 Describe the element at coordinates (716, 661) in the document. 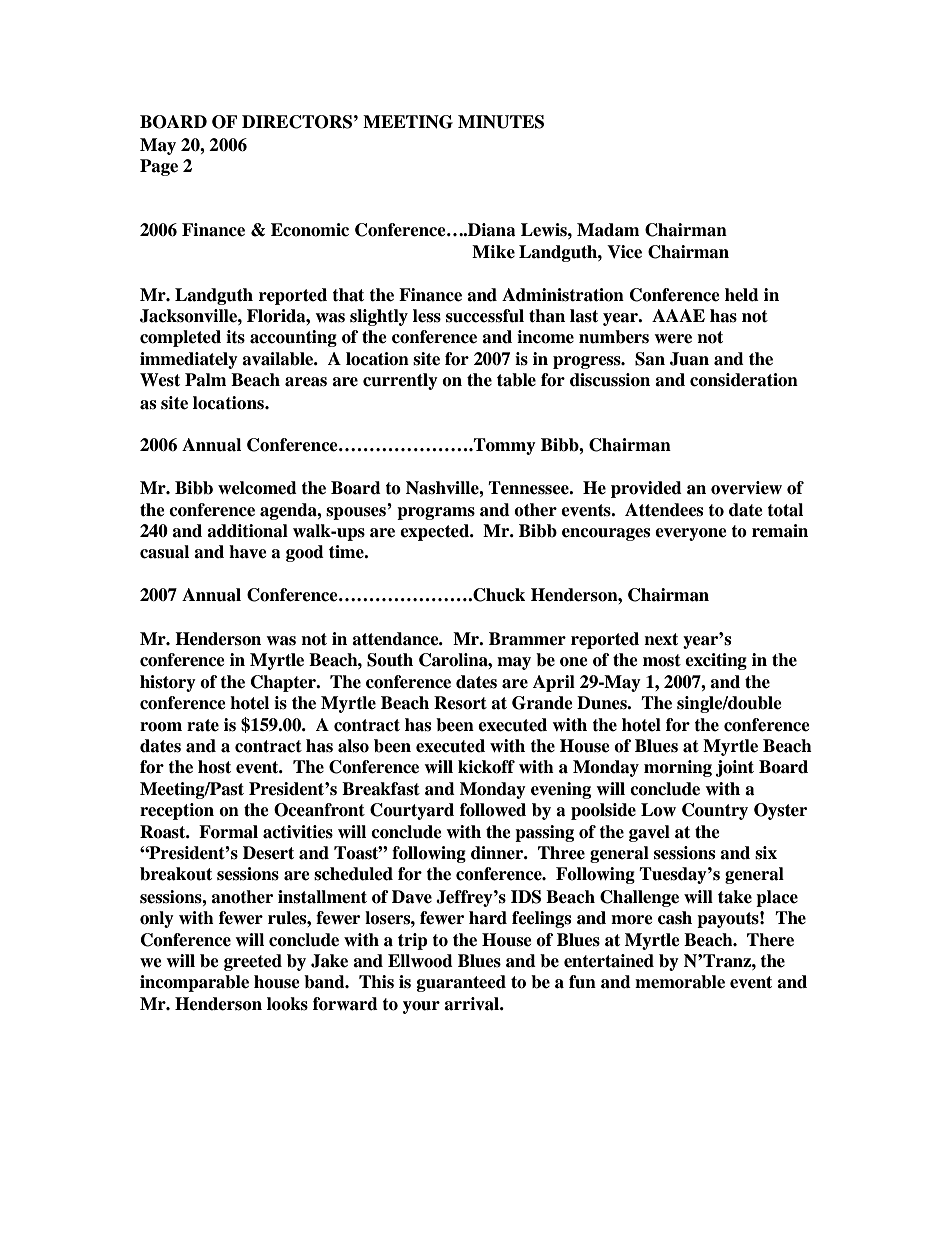

I see `exciting` at that location.
